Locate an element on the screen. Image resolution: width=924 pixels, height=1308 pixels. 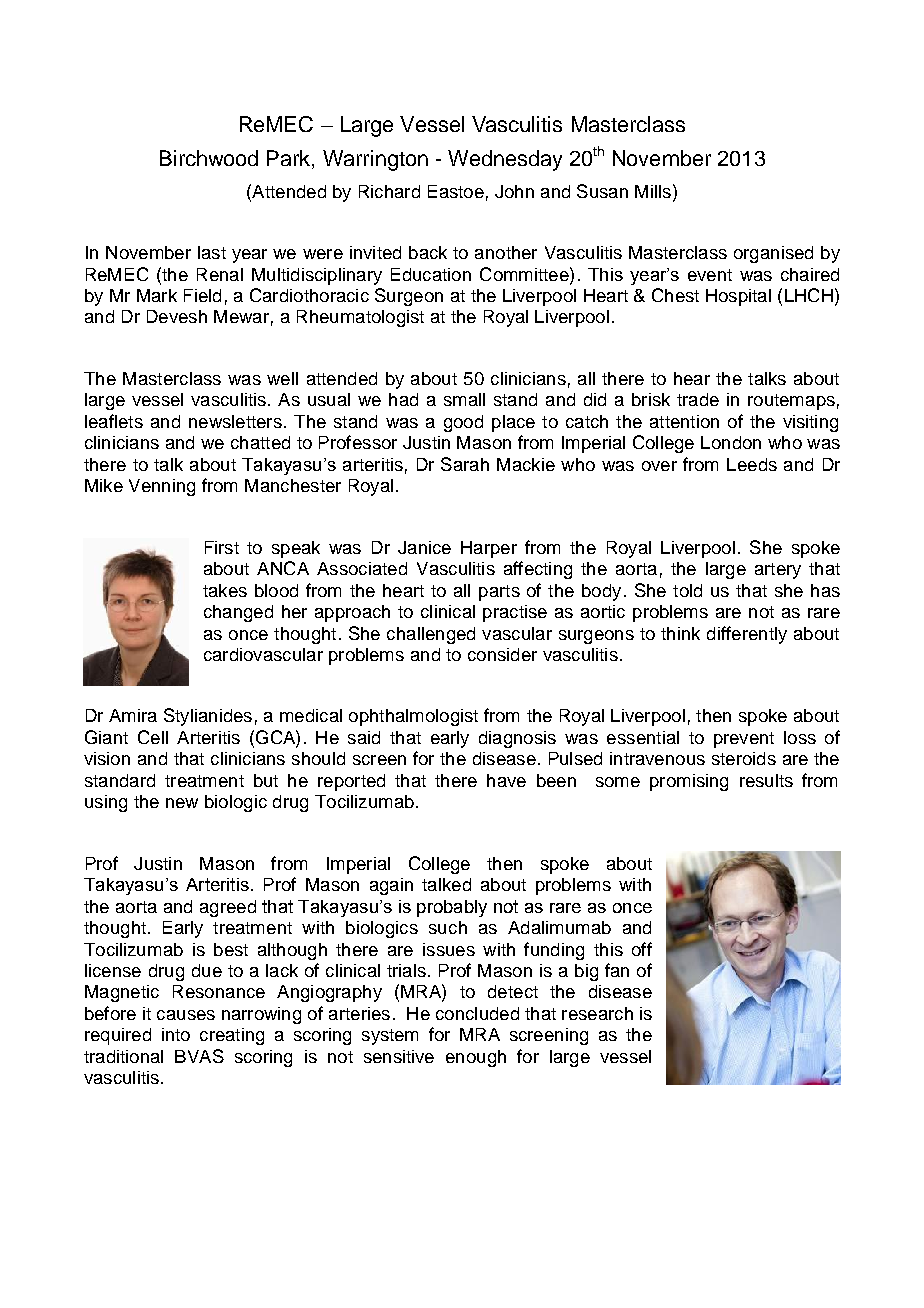
results is located at coordinates (766, 780).
